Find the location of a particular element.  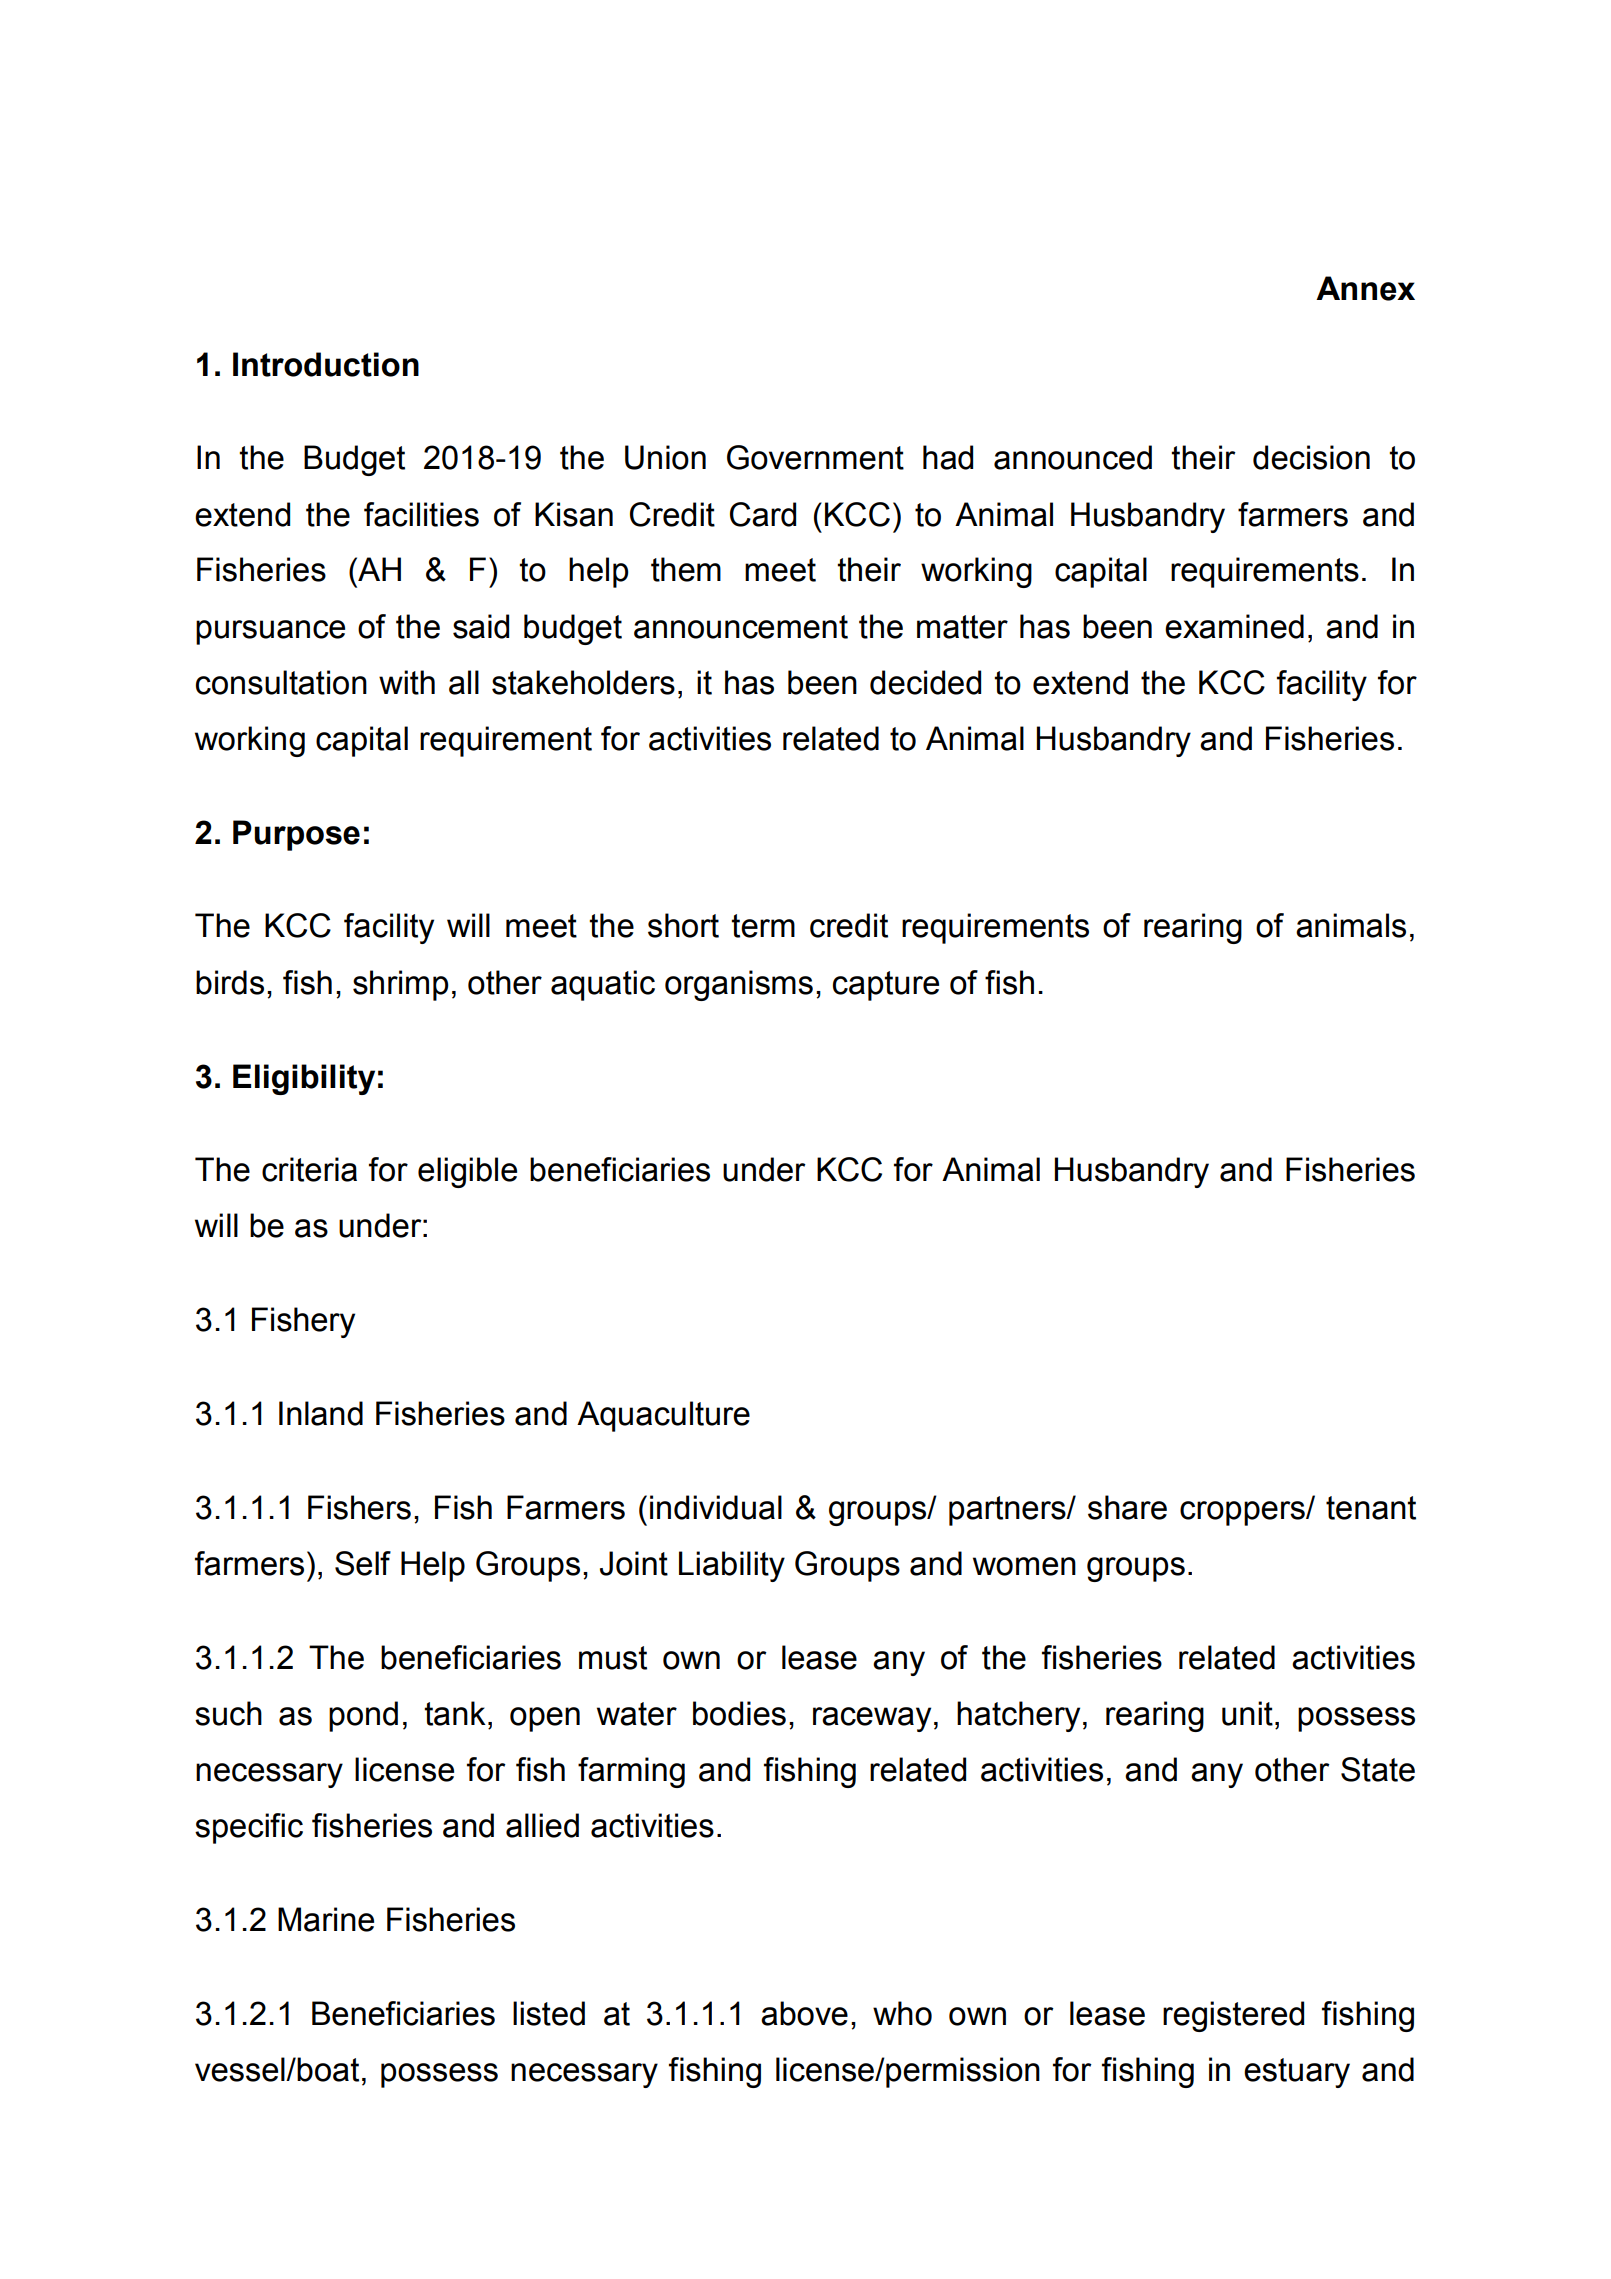

term is located at coordinates (763, 926).
